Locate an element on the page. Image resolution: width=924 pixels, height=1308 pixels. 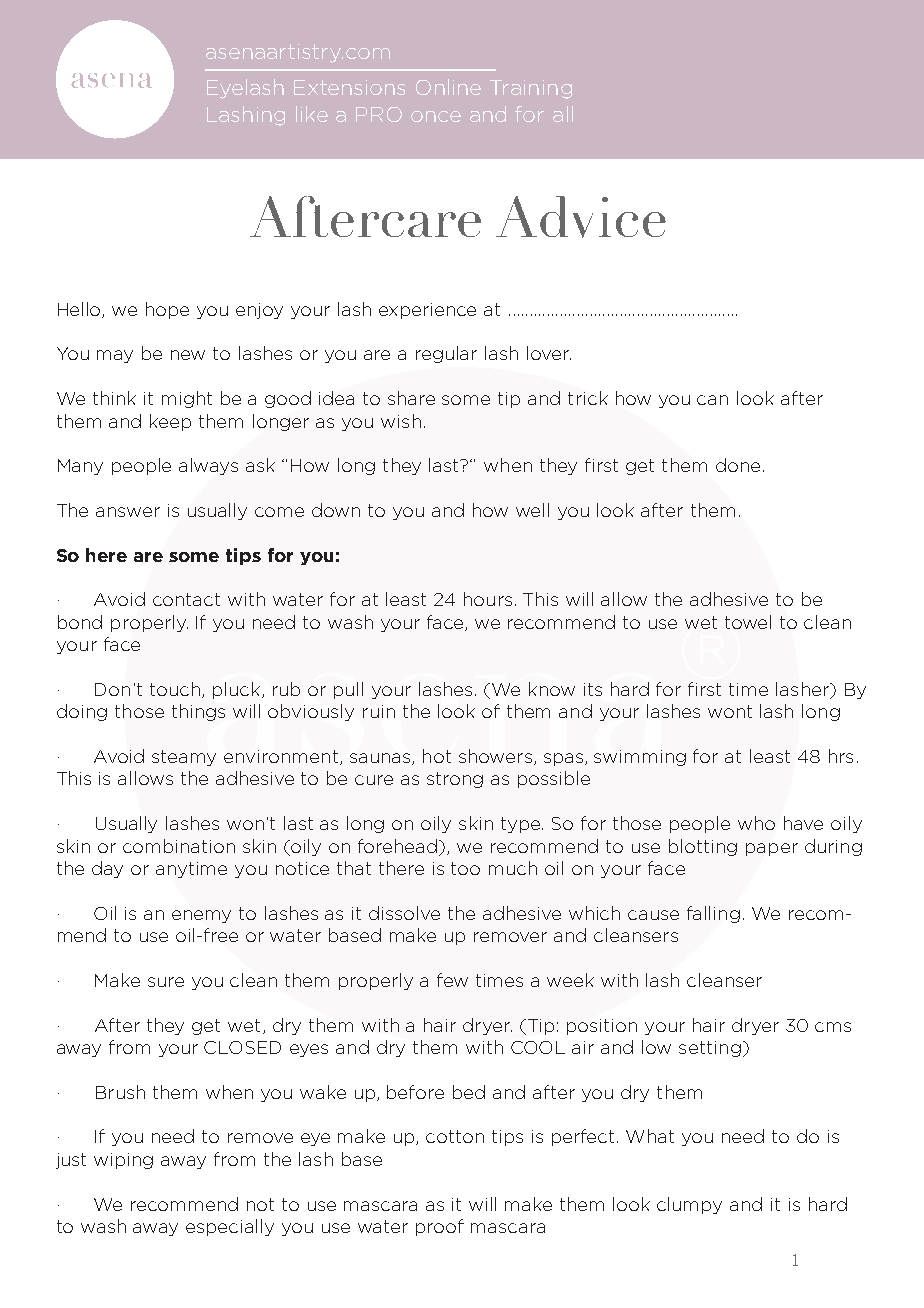
done is located at coordinates (738, 465).
